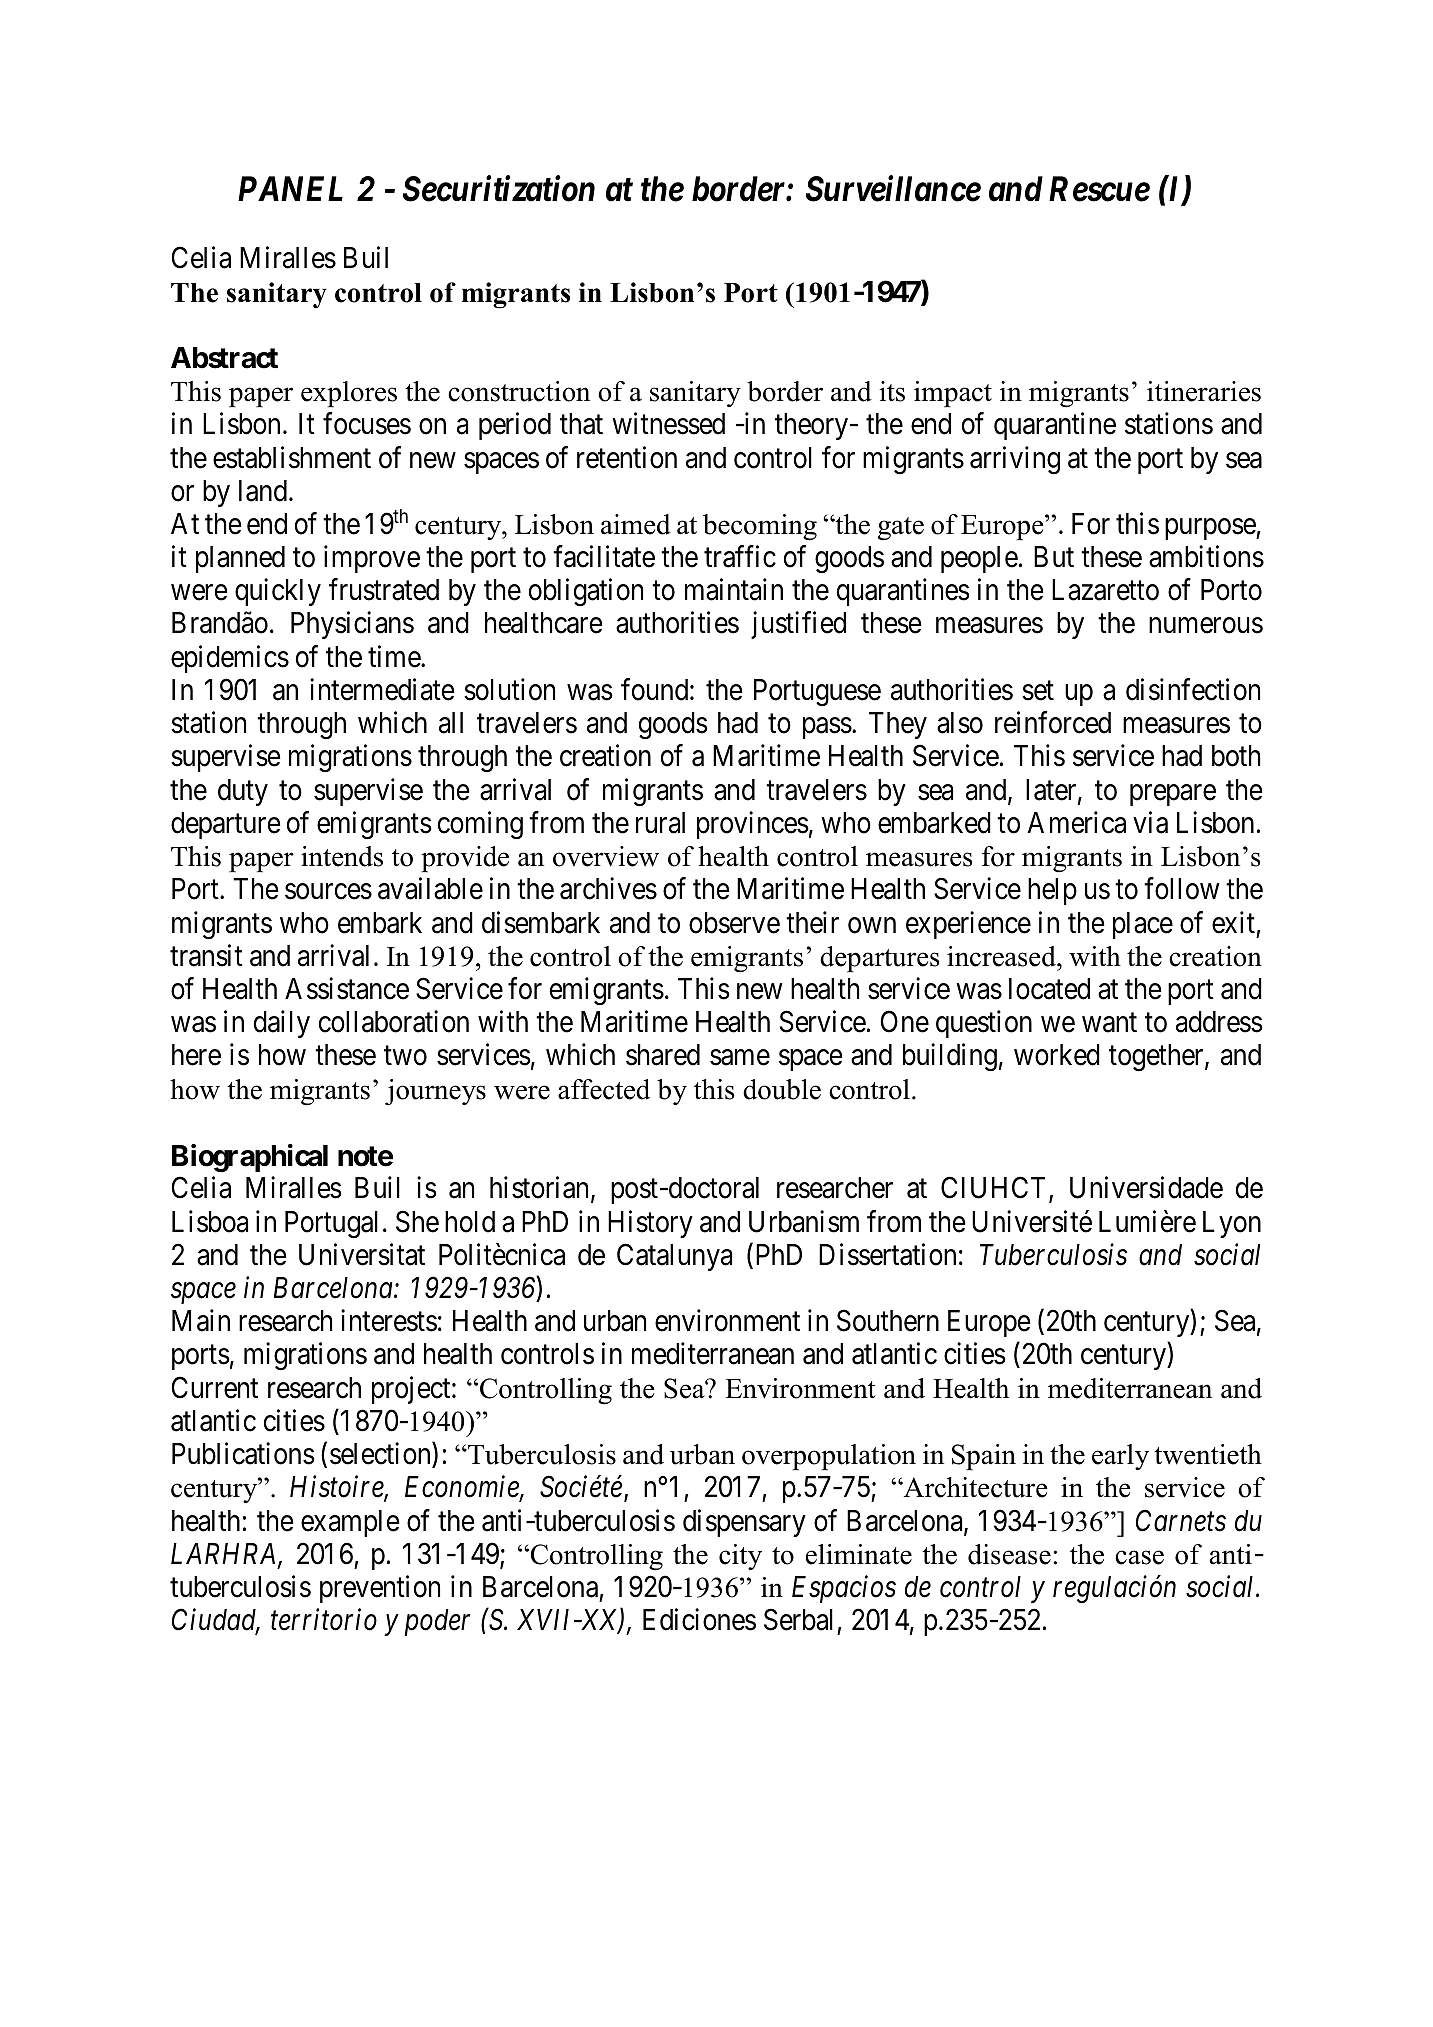 This page has width=1433, height=2027. What do you see at coordinates (350, 1523) in the page?
I see `example` at bounding box center [350, 1523].
